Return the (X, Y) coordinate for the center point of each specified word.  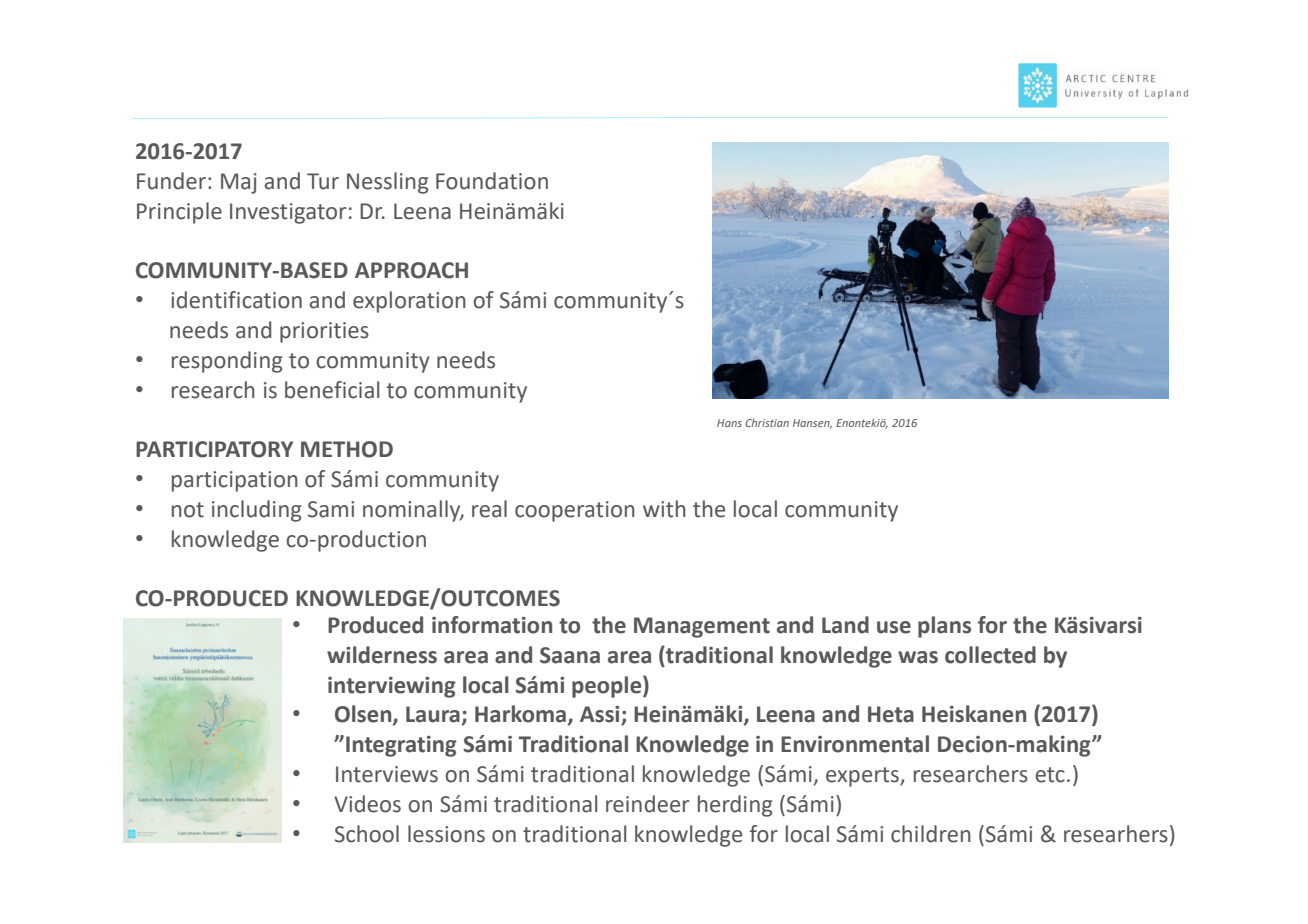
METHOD (347, 449)
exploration (409, 302)
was (918, 657)
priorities (324, 332)
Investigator (288, 213)
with (664, 509)
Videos (367, 804)
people (608, 687)
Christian (767, 423)
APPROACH (411, 270)
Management (702, 627)
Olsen (364, 715)
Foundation (492, 181)
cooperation (575, 511)
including (257, 511)
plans (944, 627)
